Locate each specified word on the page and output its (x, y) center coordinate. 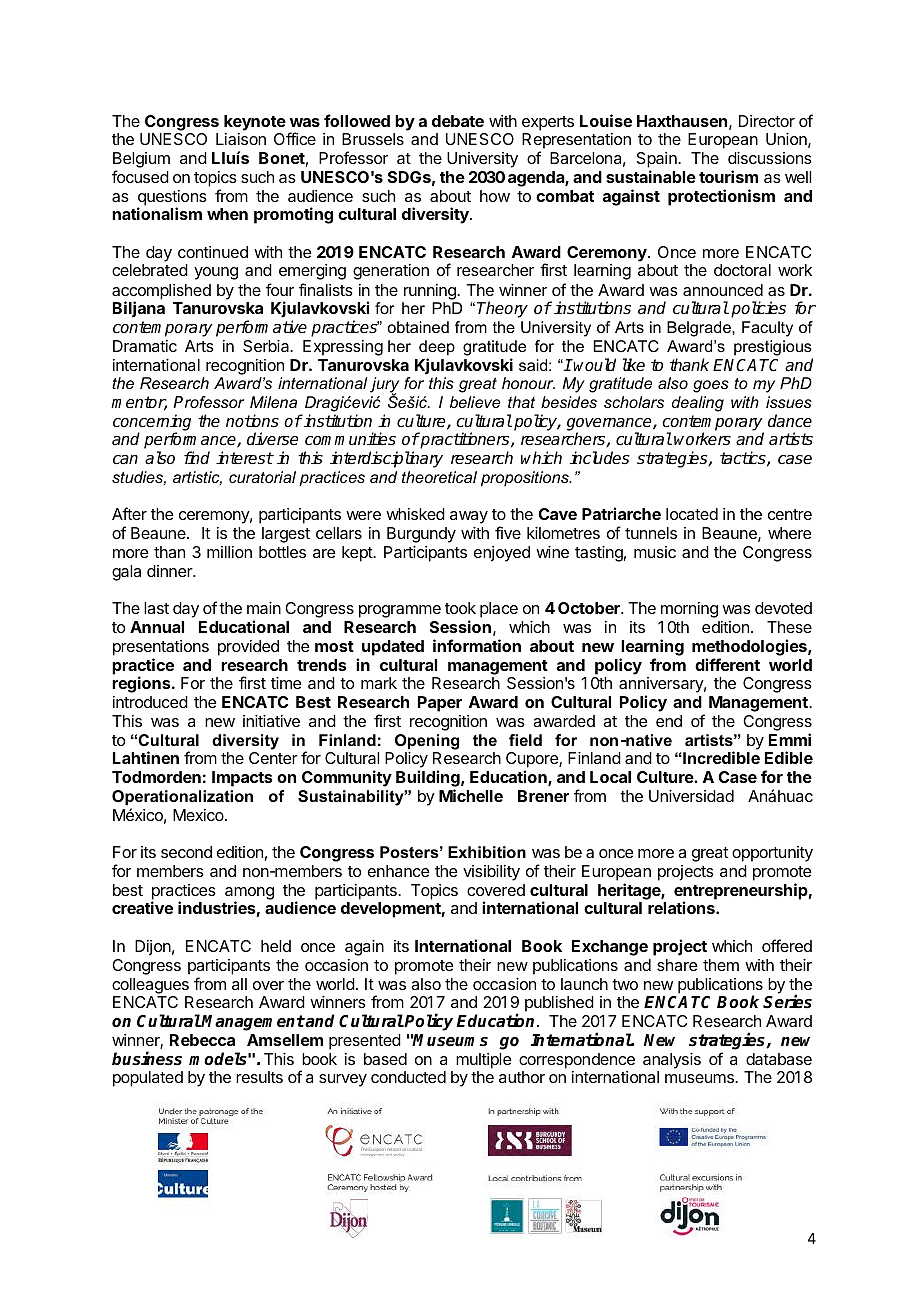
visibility (491, 873)
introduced (150, 702)
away (469, 517)
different (727, 664)
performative (261, 328)
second (186, 852)
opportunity (772, 854)
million (229, 552)
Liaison (241, 139)
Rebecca (202, 1040)
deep (437, 348)
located (692, 514)
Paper (440, 704)
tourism (728, 176)
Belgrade (700, 329)
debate (458, 121)
